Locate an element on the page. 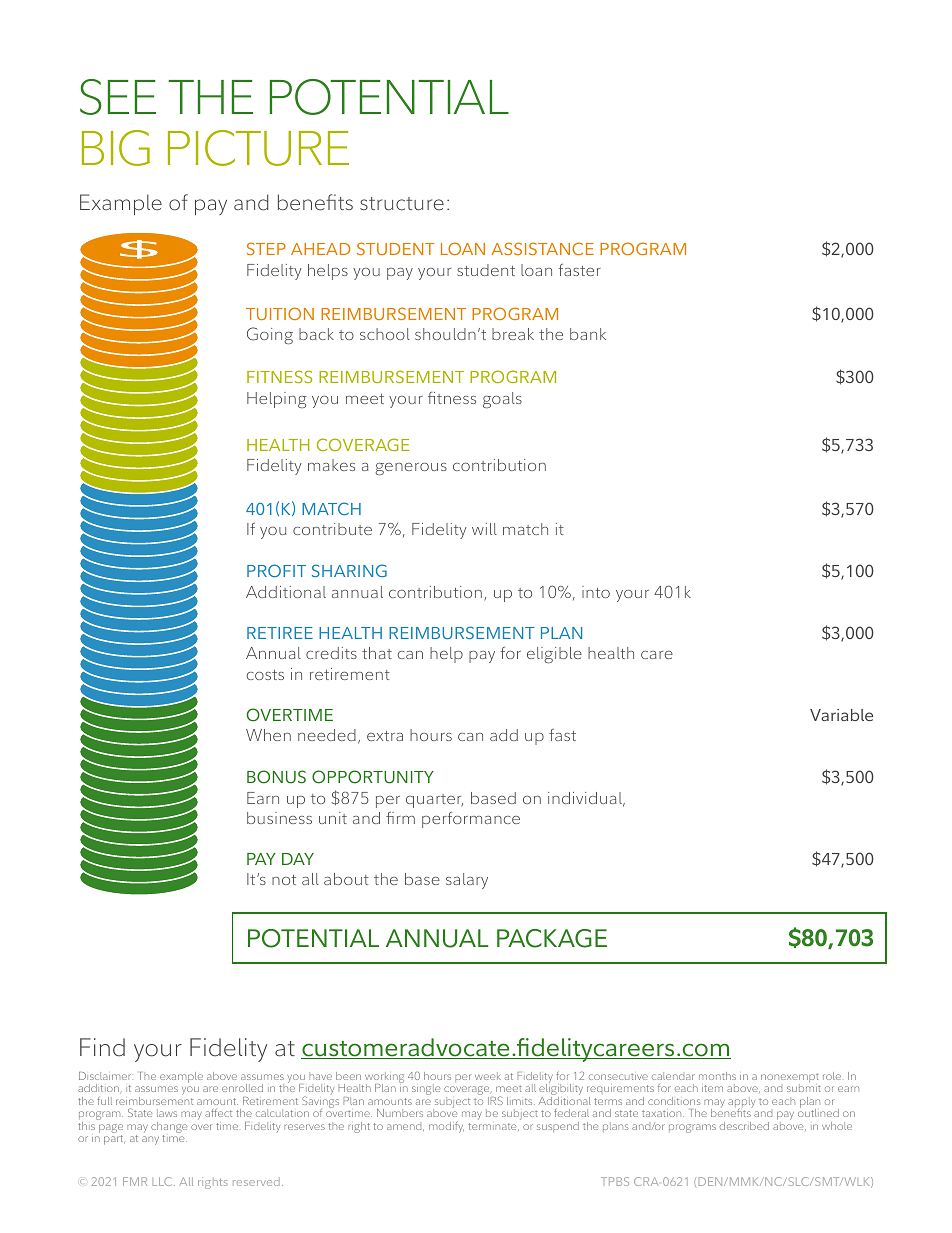 The image size is (952, 1233). Variable is located at coordinates (841, 715).
